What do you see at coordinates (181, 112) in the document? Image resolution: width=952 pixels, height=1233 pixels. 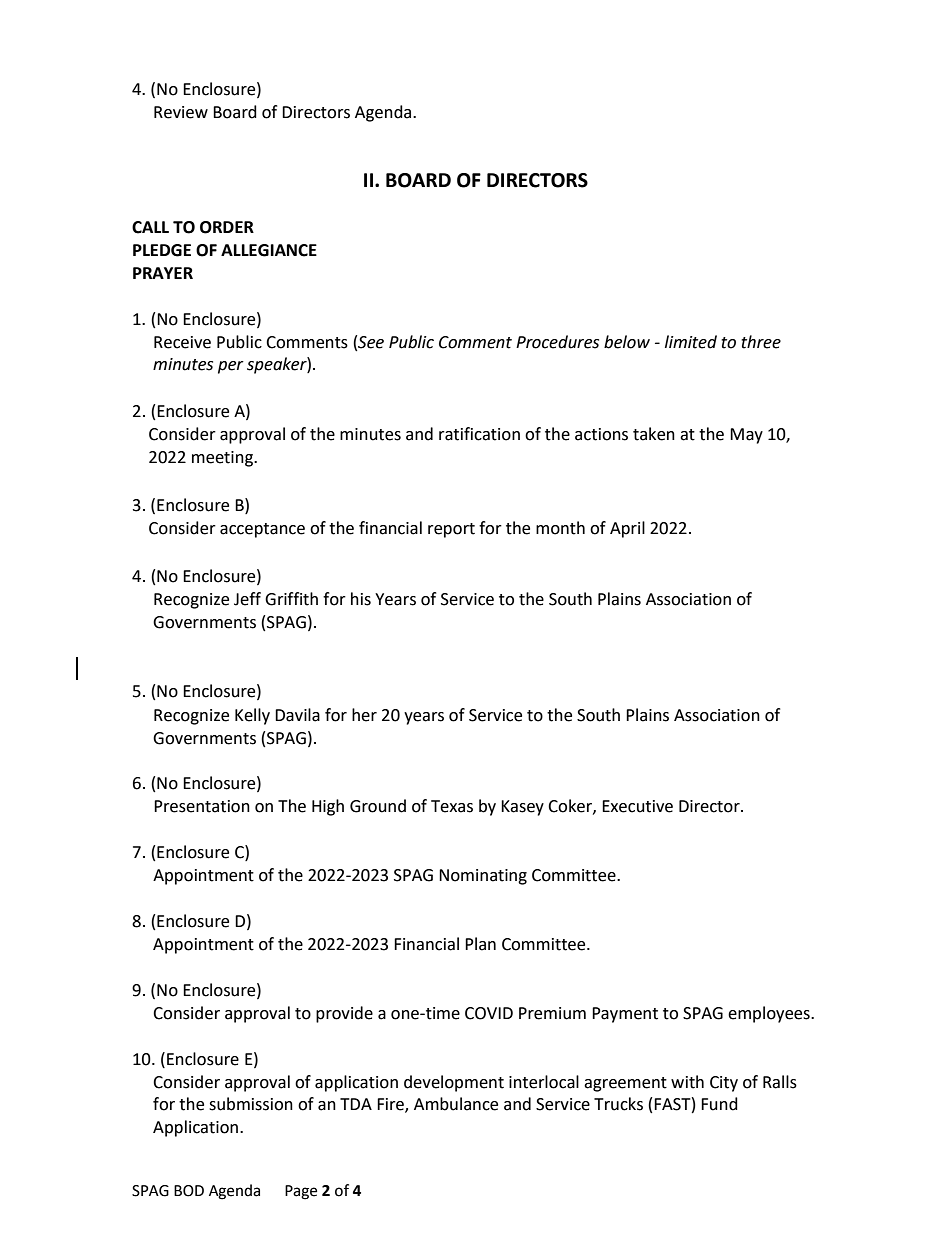 I see `Review` at bounding box center [181, 112].
